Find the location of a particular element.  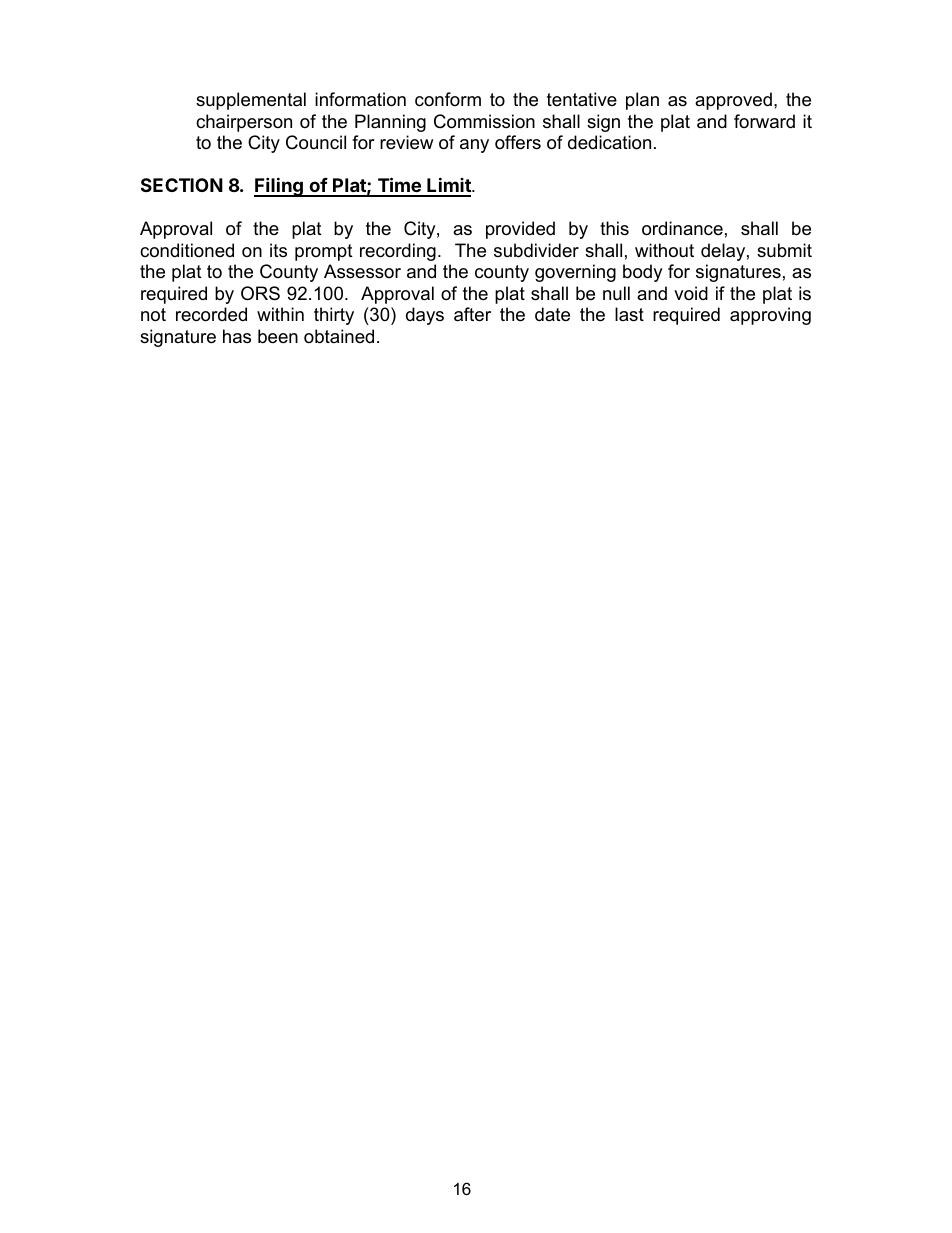

after is located at coordinates (472, 314).
